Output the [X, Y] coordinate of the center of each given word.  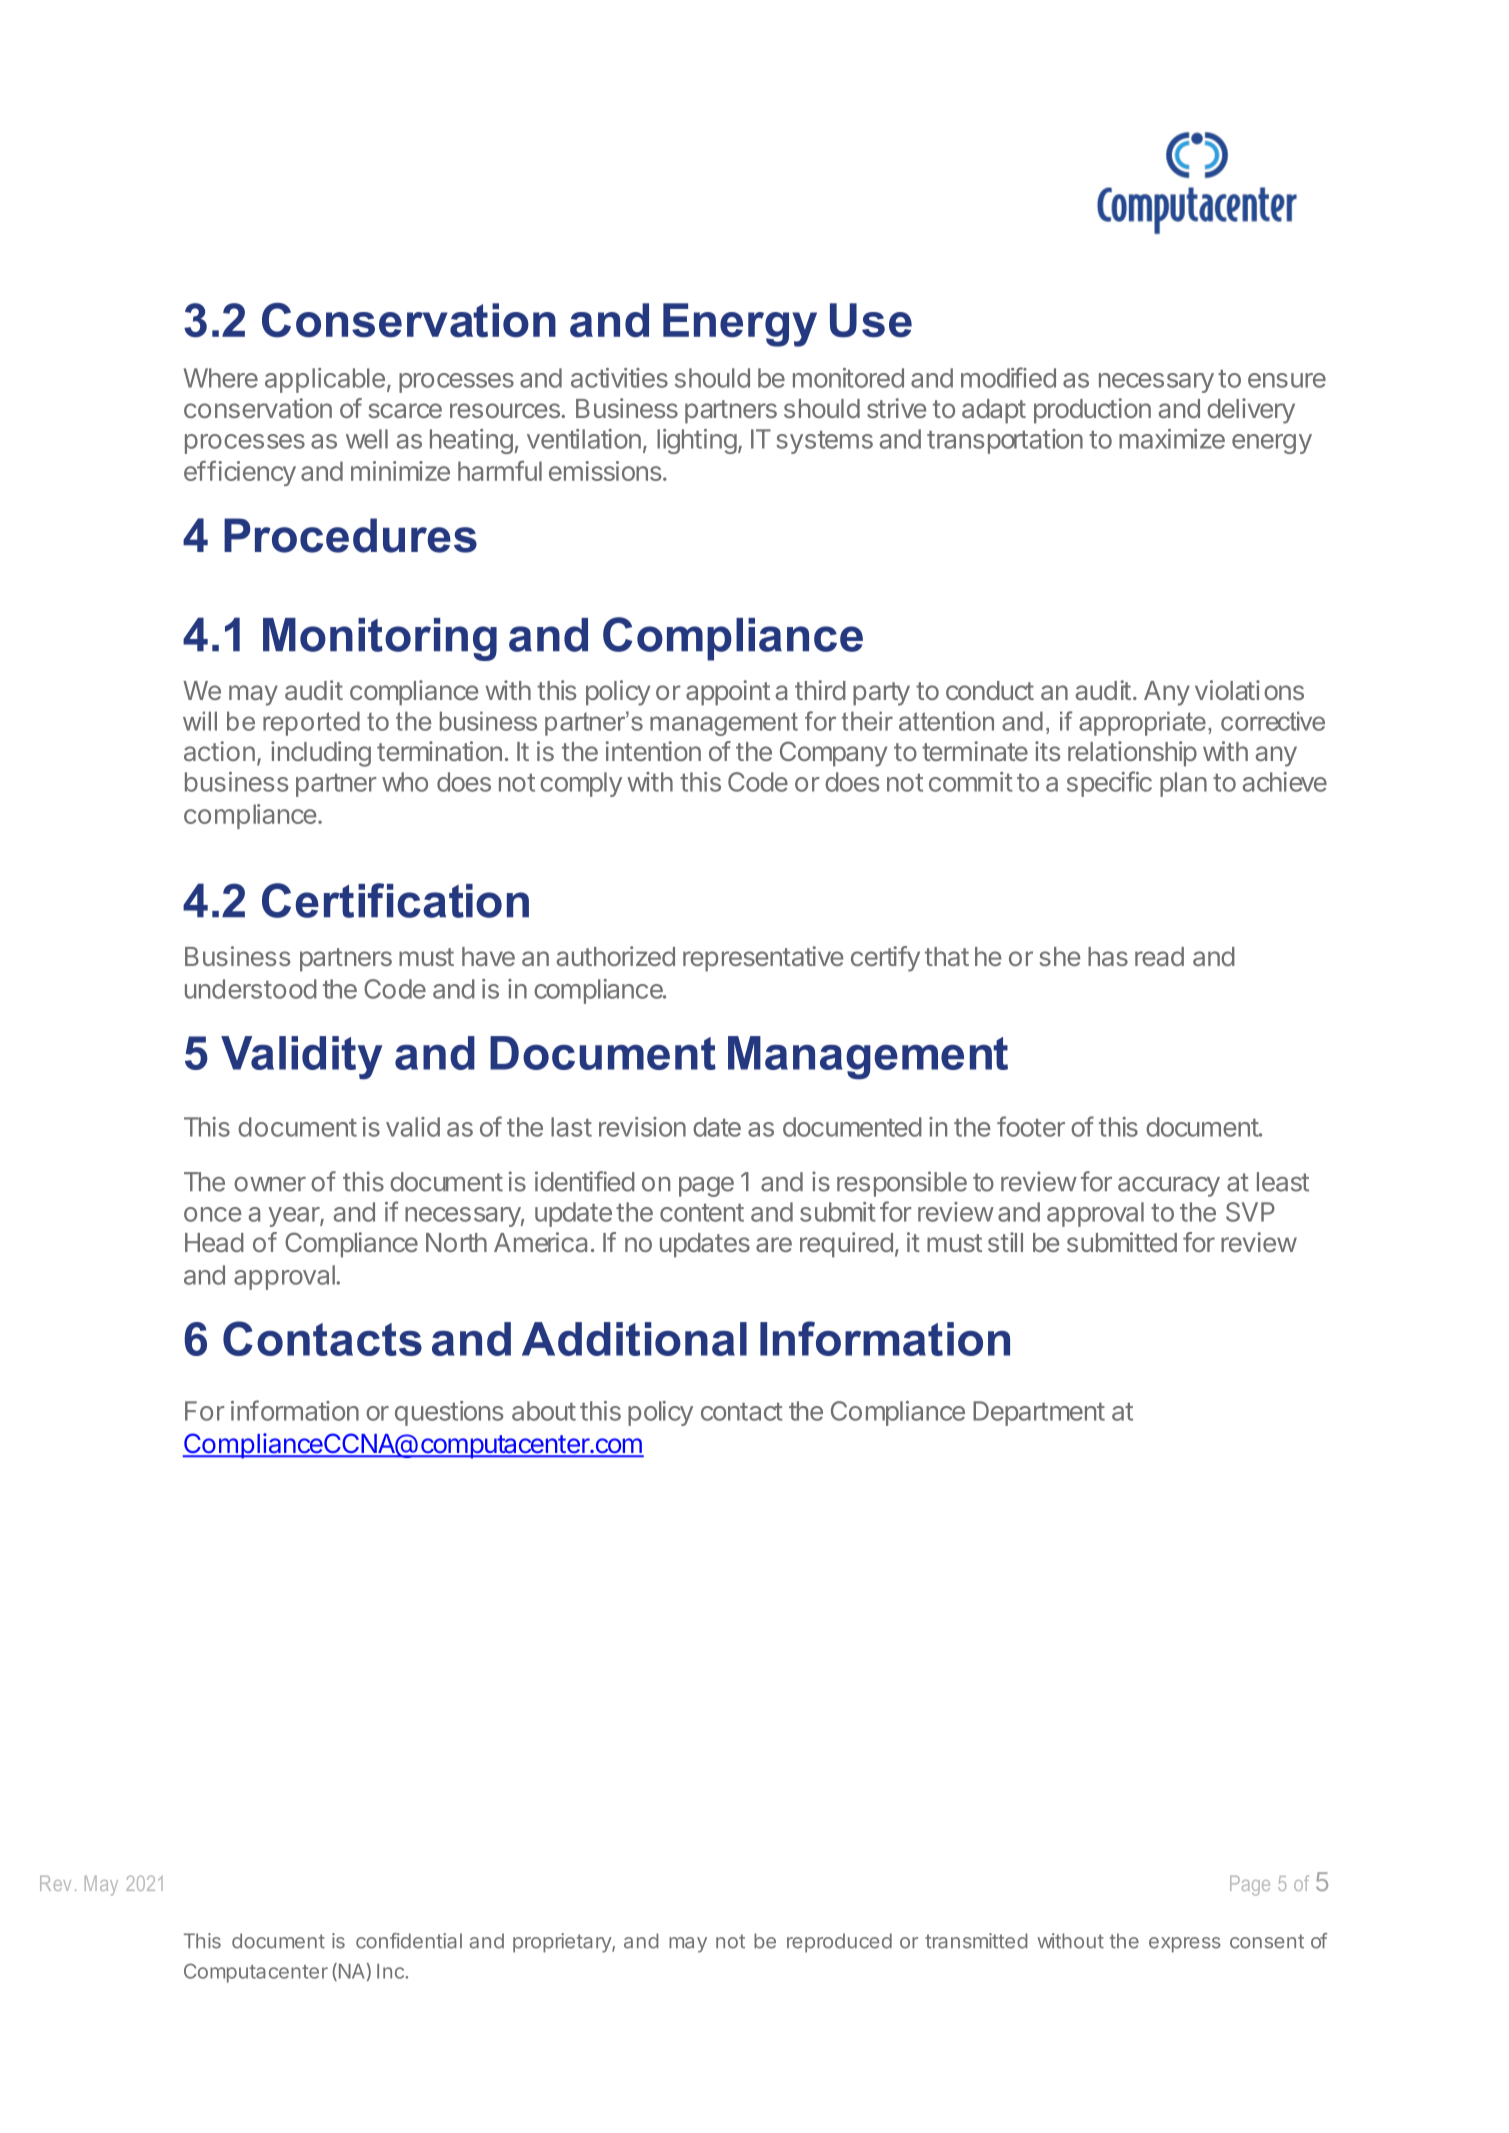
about [544, 1411]
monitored [848, 378]
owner [270, 1184]
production [1092, 411]
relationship [1132, 754]
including [321, 754]
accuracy [1169, 1187]
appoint [728, 693]
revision [642, 1127]
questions [449, 1413]
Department [1039, 1413]
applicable [325, 380]
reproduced [839, 1943]
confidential [409, 1941]
